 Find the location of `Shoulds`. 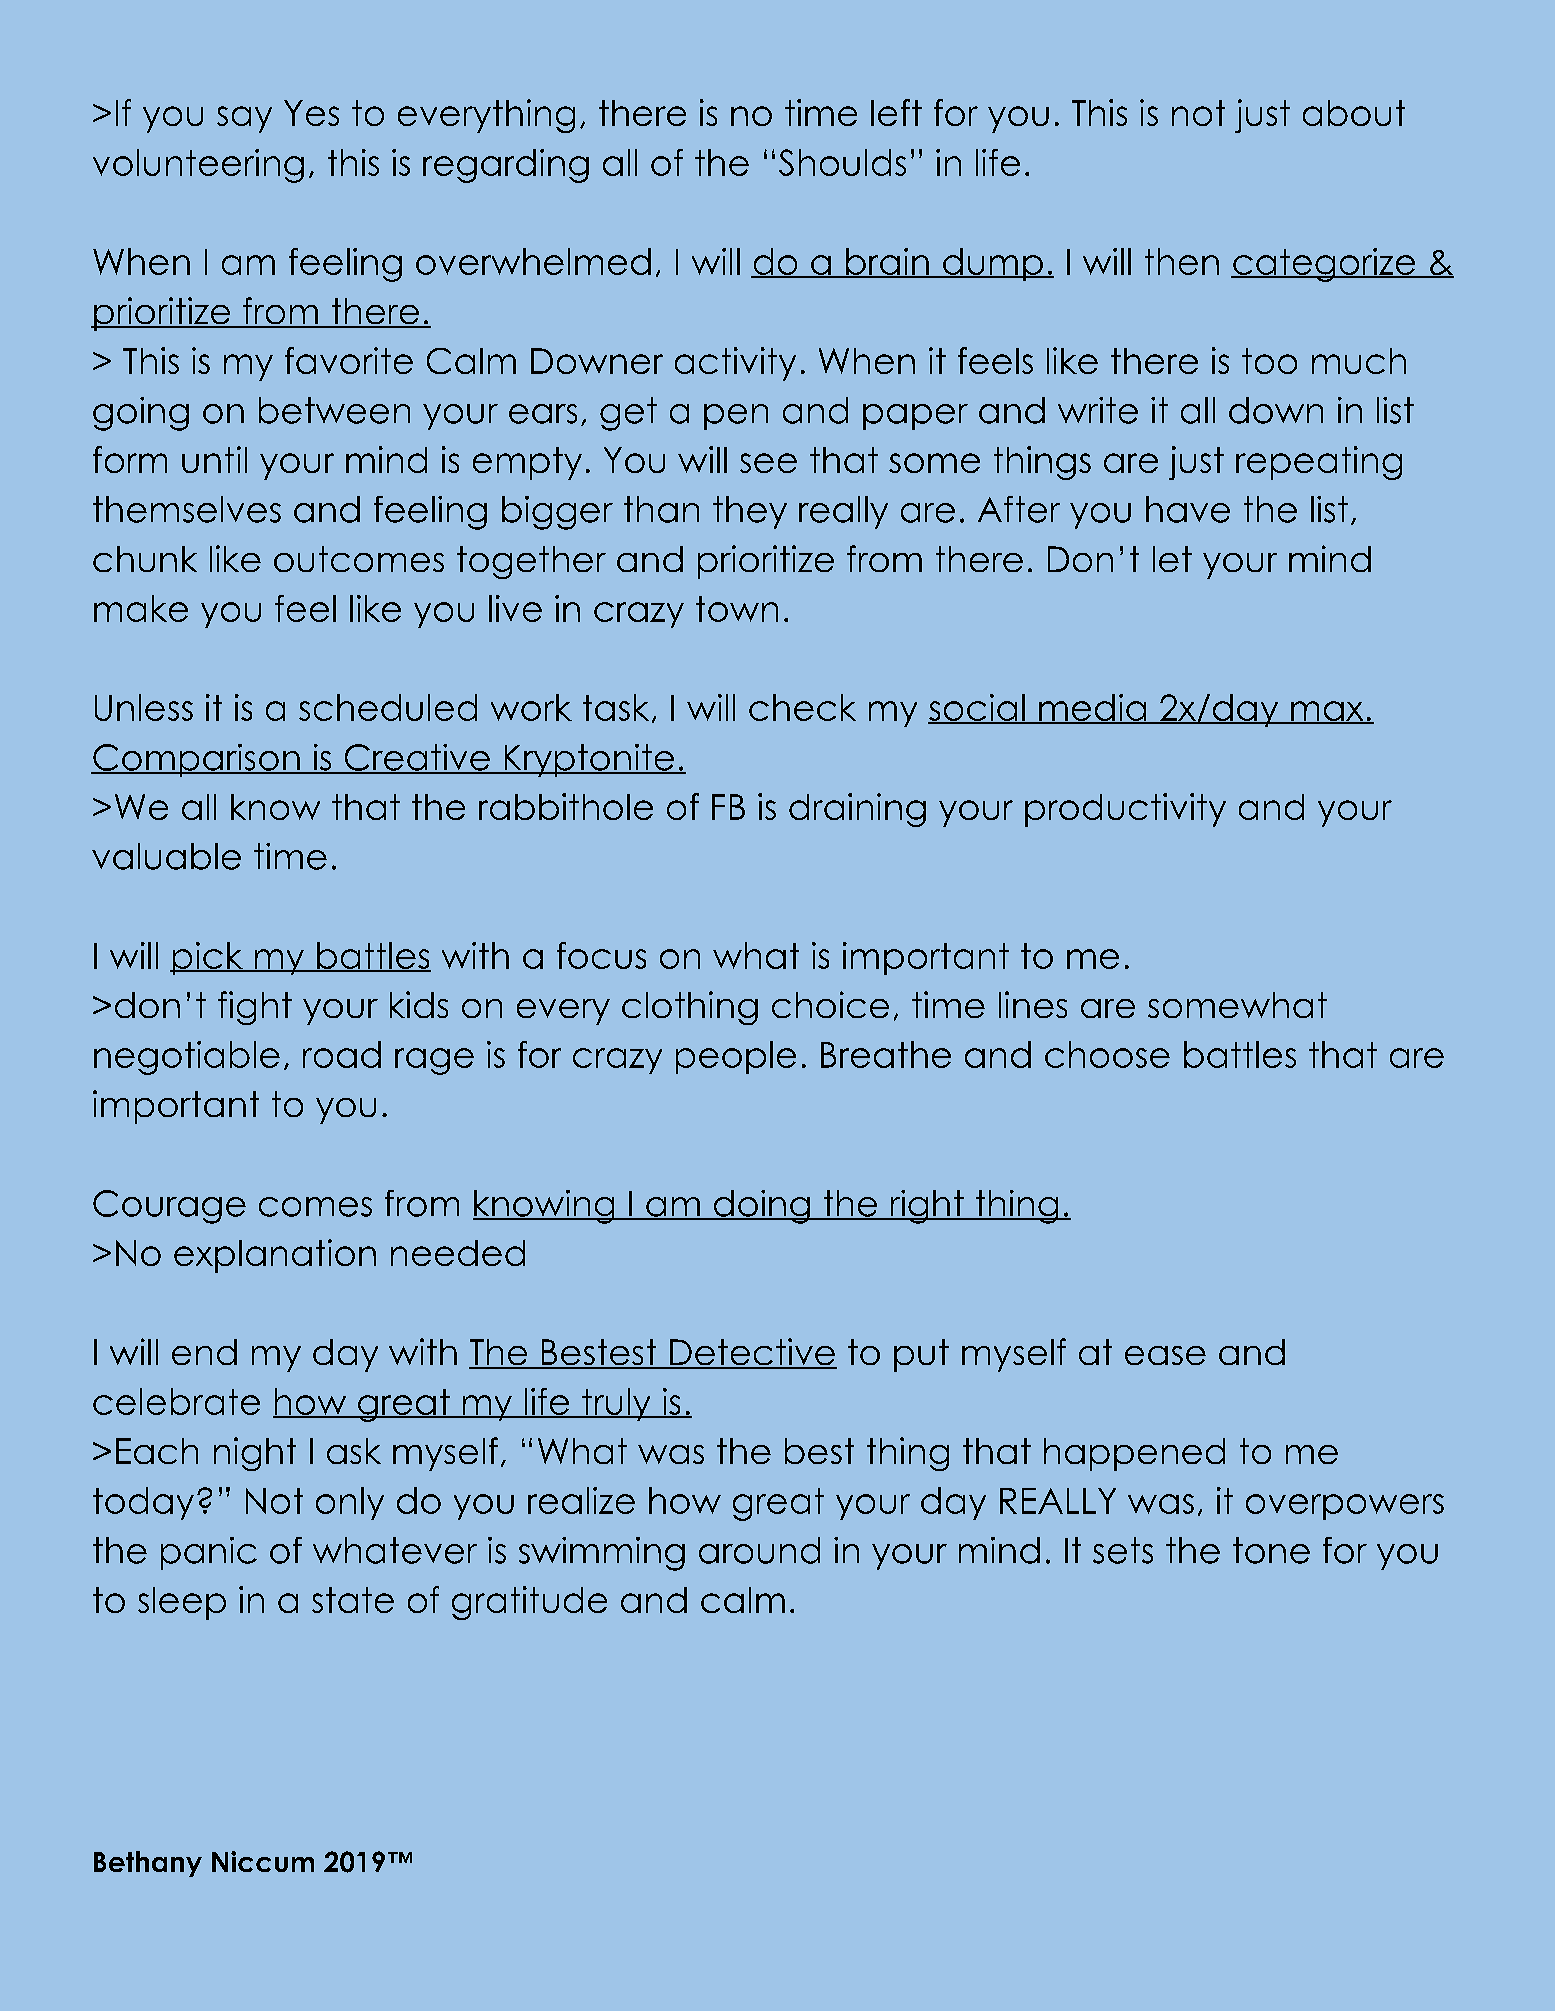

Shoulds is located at coordinates (842, 162).
